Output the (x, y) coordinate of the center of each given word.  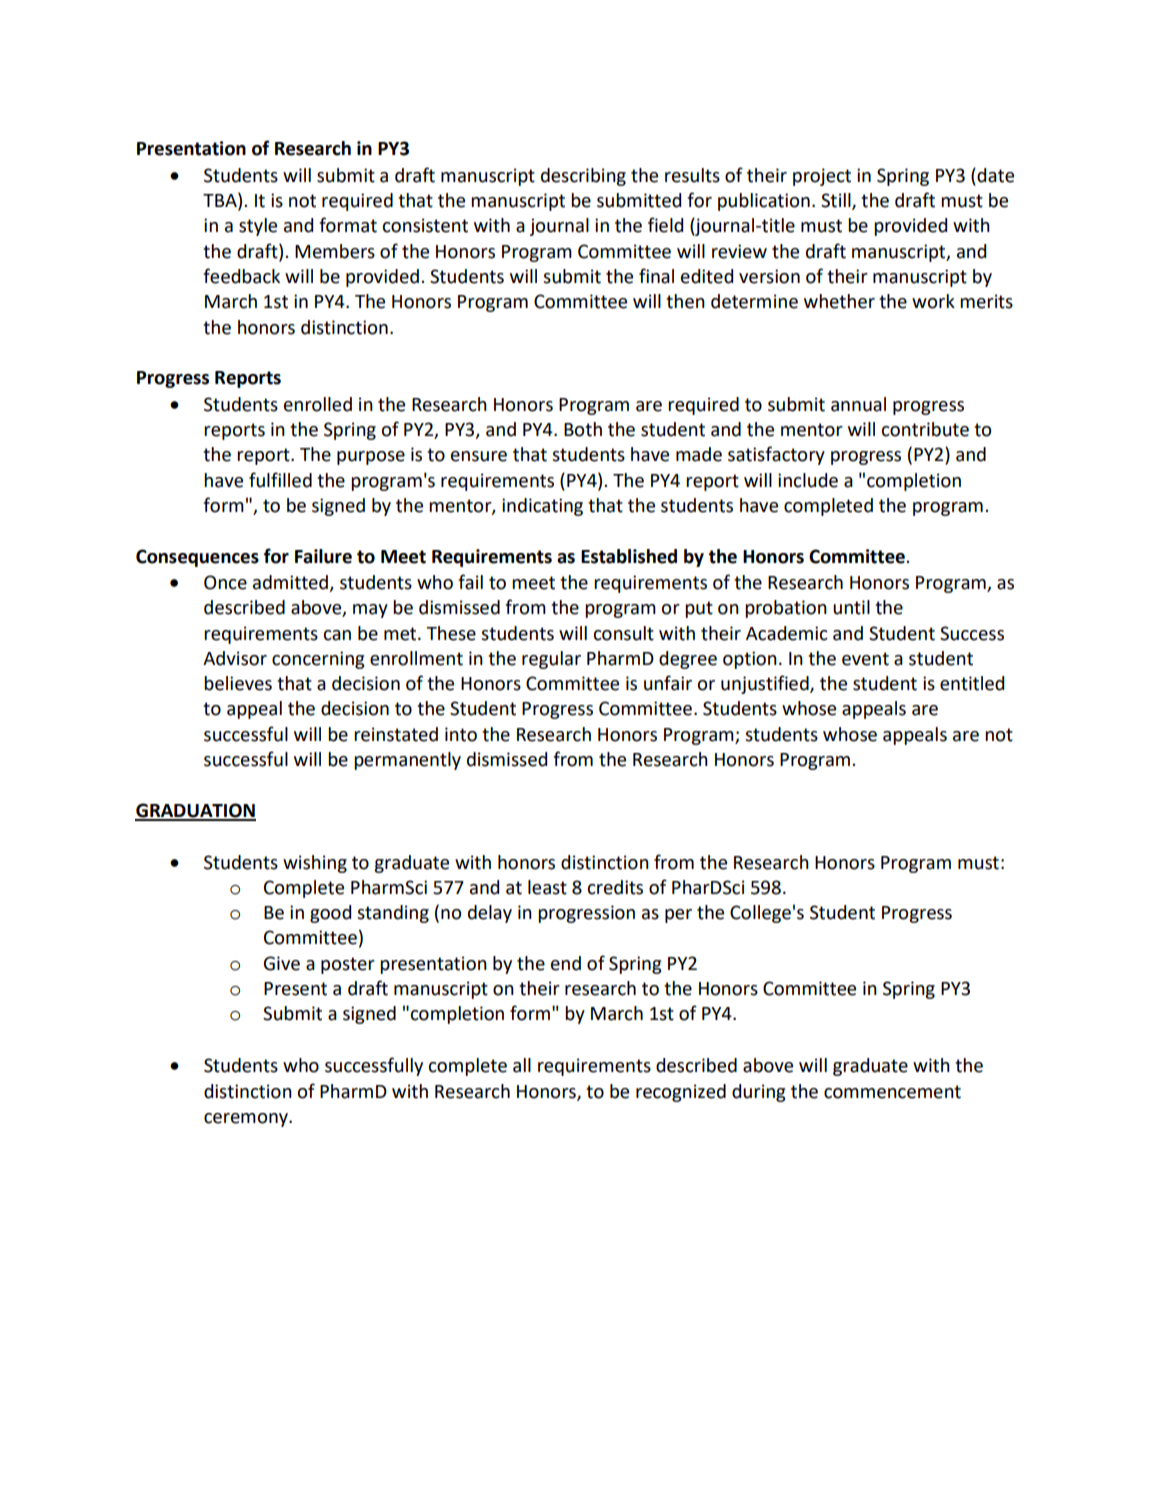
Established (629, 556)
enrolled (318, 404)
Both (583, 429)
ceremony (247, 1120)
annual (858, 404)
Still (837, 201)
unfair (668, 683)
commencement (892, 1092)
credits (615, 887)
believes (238, 683)
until (851, 607)
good (330, 914)
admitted (291, 583)
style (258, 227)
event (865, 659)
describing (583, 177)
